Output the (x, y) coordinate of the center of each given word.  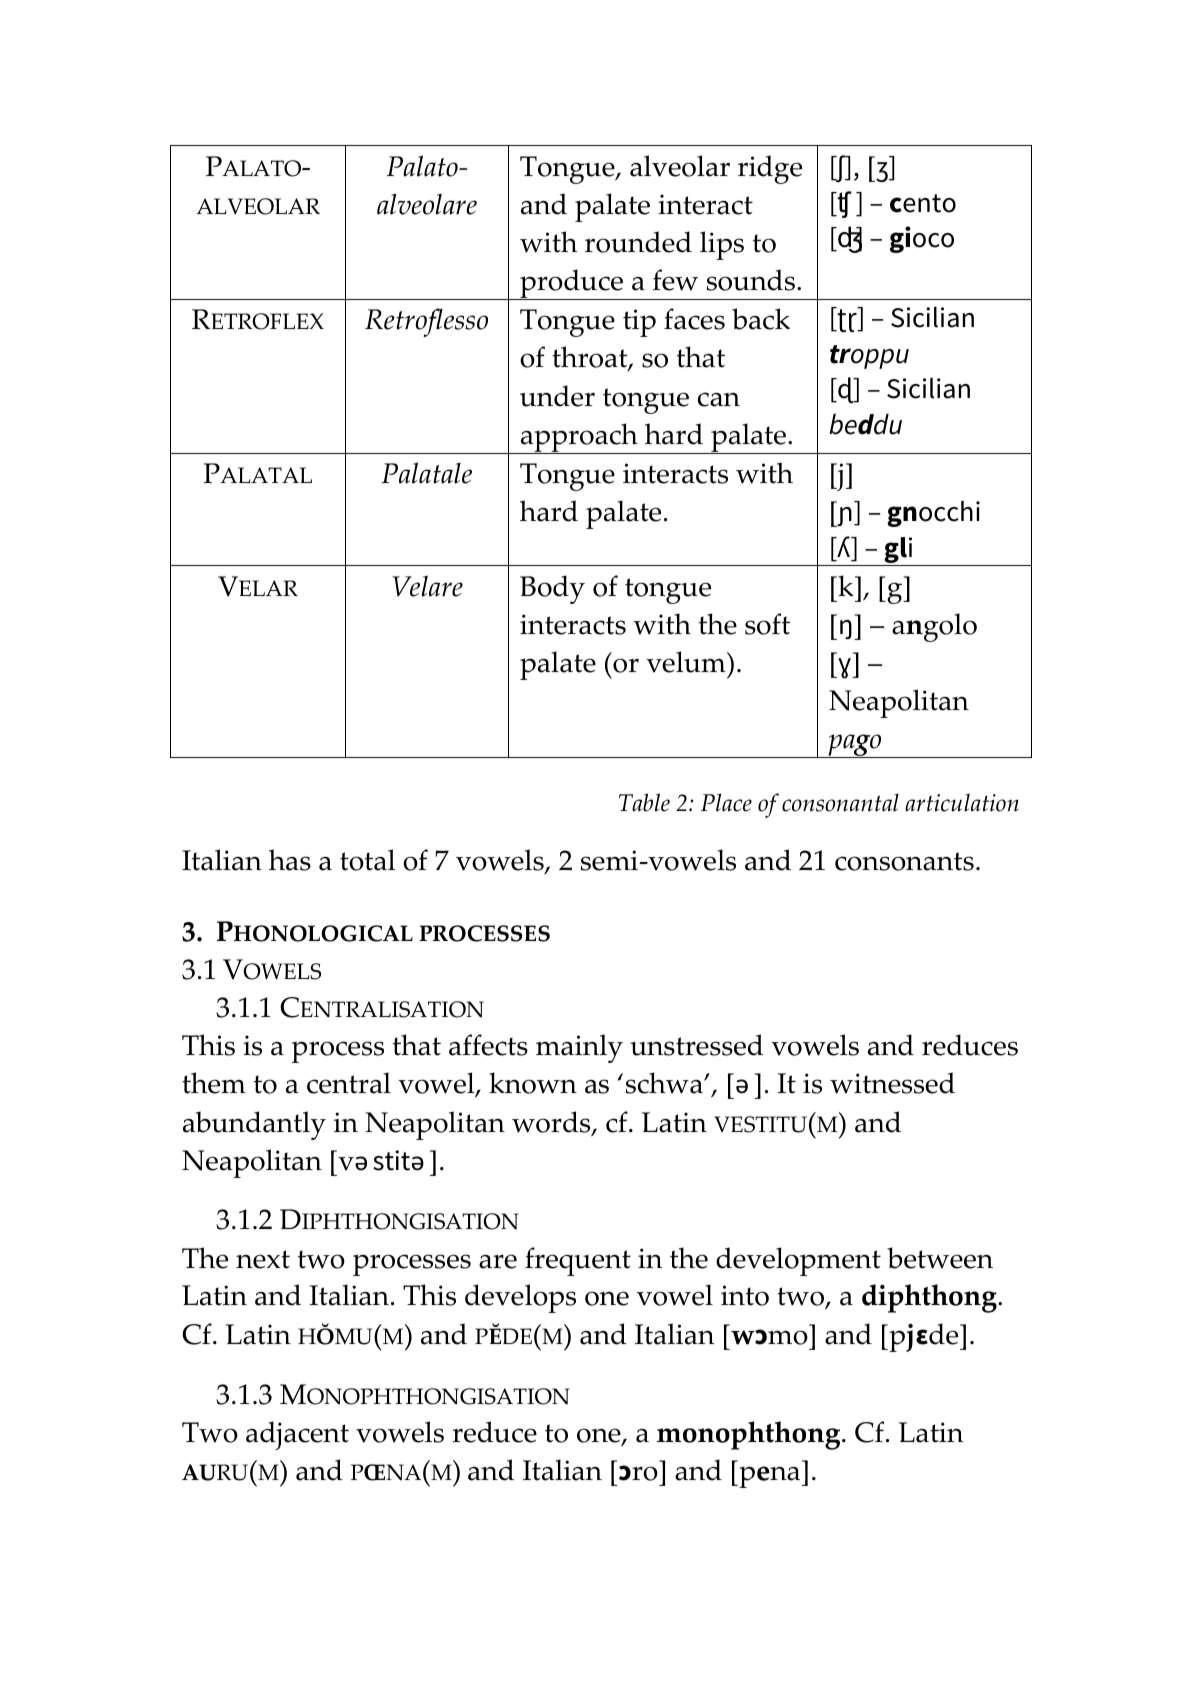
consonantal (840, 803)
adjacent (297, 1435)
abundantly (254, 1125)
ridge (770, 169)
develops (520, 1298)
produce (571, 284)
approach (579, 438)
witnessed (892, 1083)
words (552, 1123)
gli (898, 551)
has (290, 860)
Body (552, 589)
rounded (638, 242)
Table (644, 802)
